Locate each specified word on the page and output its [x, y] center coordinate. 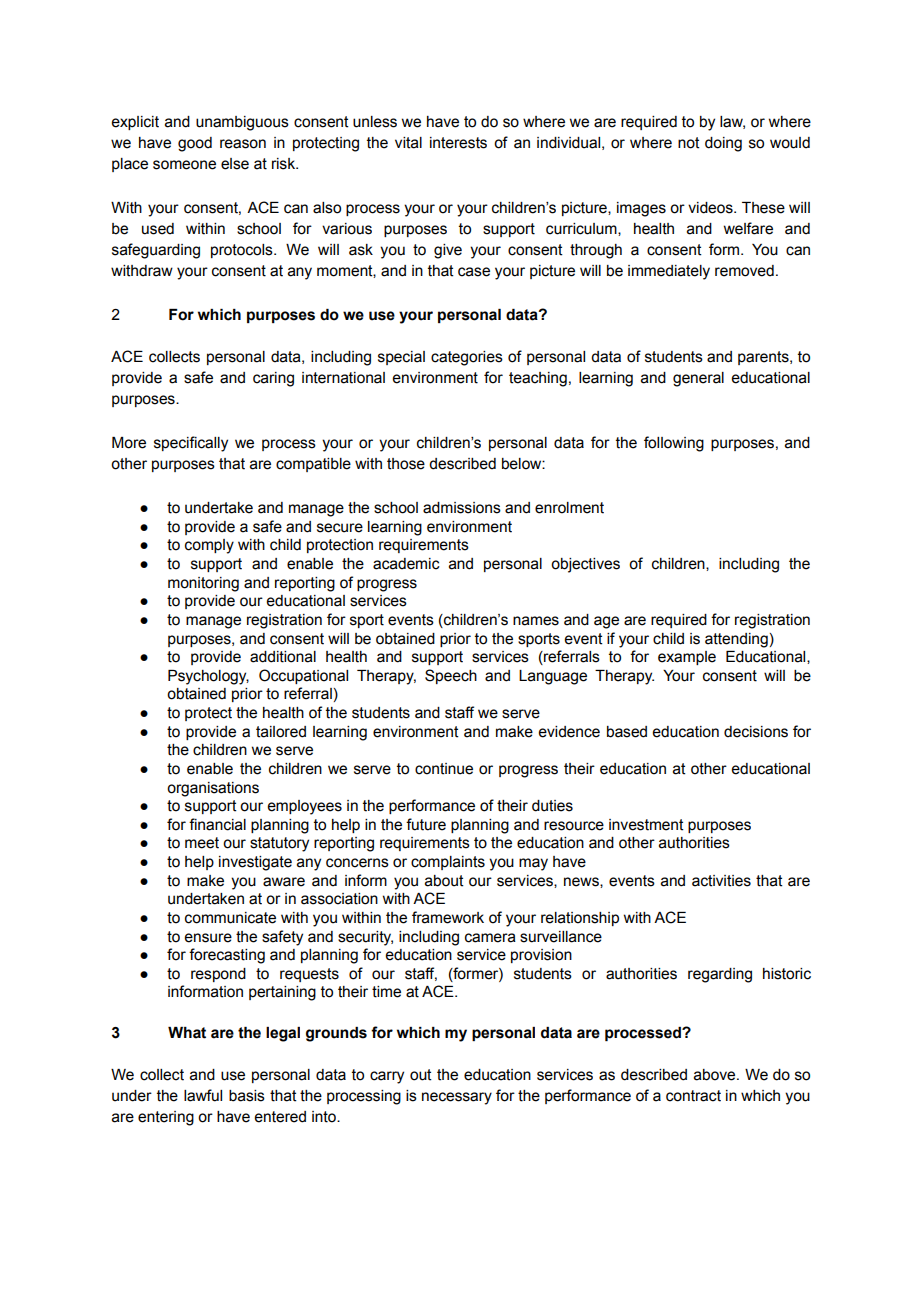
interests [458, 143]
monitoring [203, 584]
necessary [457, 1098]
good [195, 144]
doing [723, 144]
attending [736, 640]
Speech [451, 676]
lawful [203, 1095]
